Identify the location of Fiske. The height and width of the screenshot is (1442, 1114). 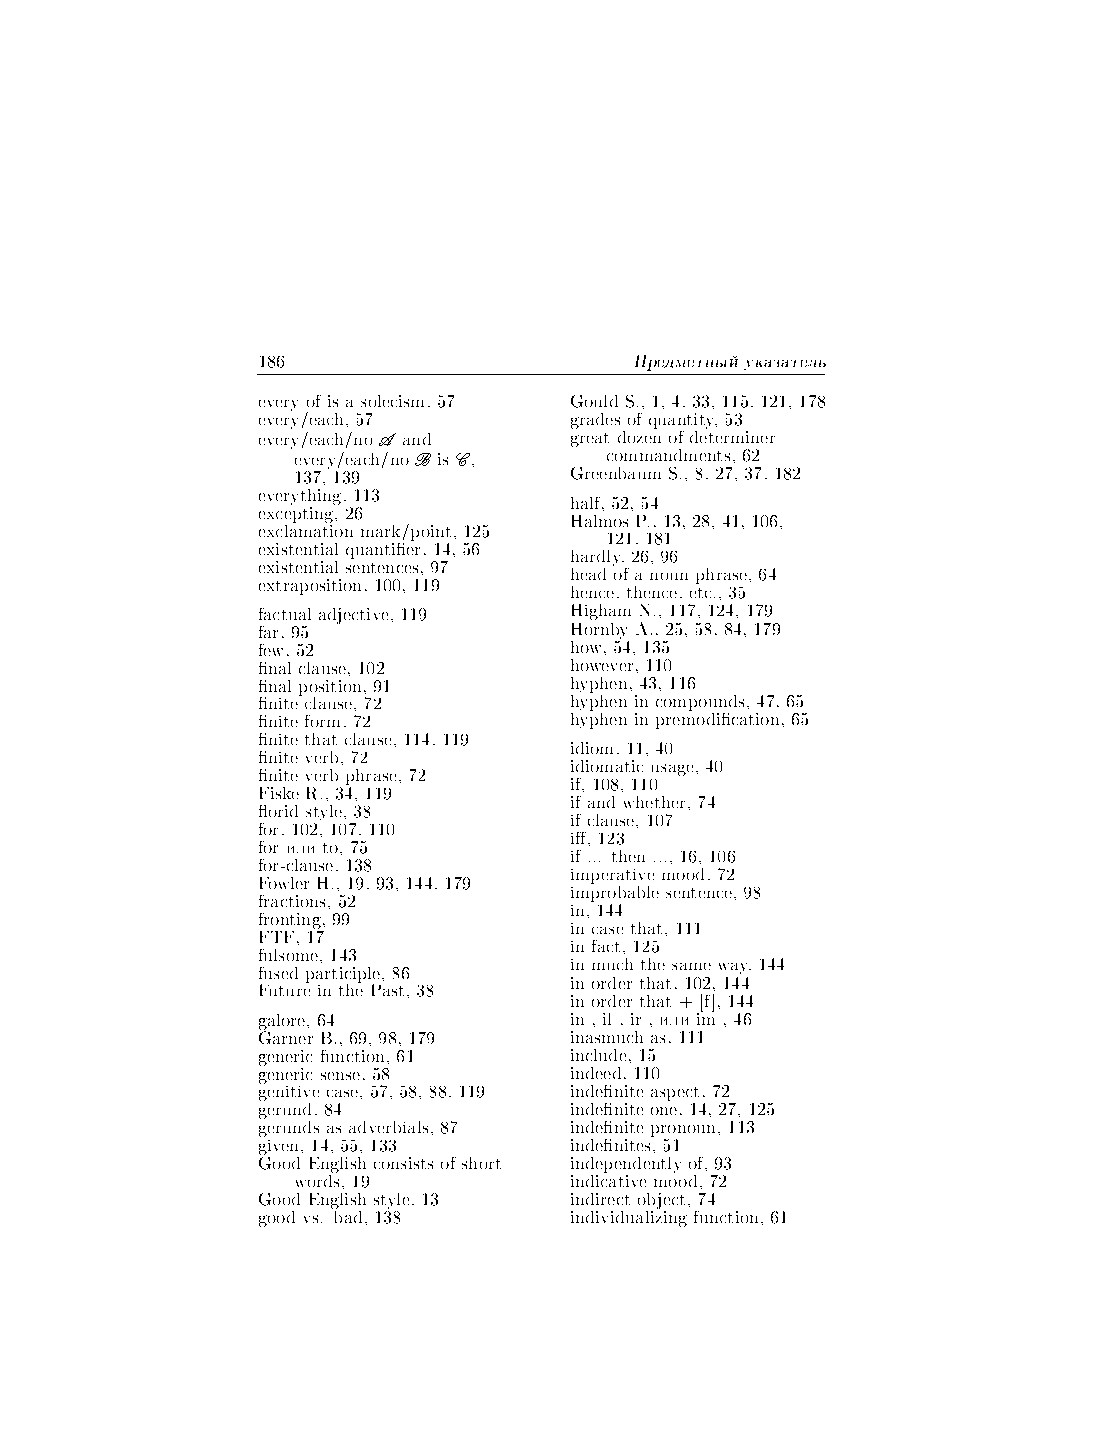
(279, 793).
